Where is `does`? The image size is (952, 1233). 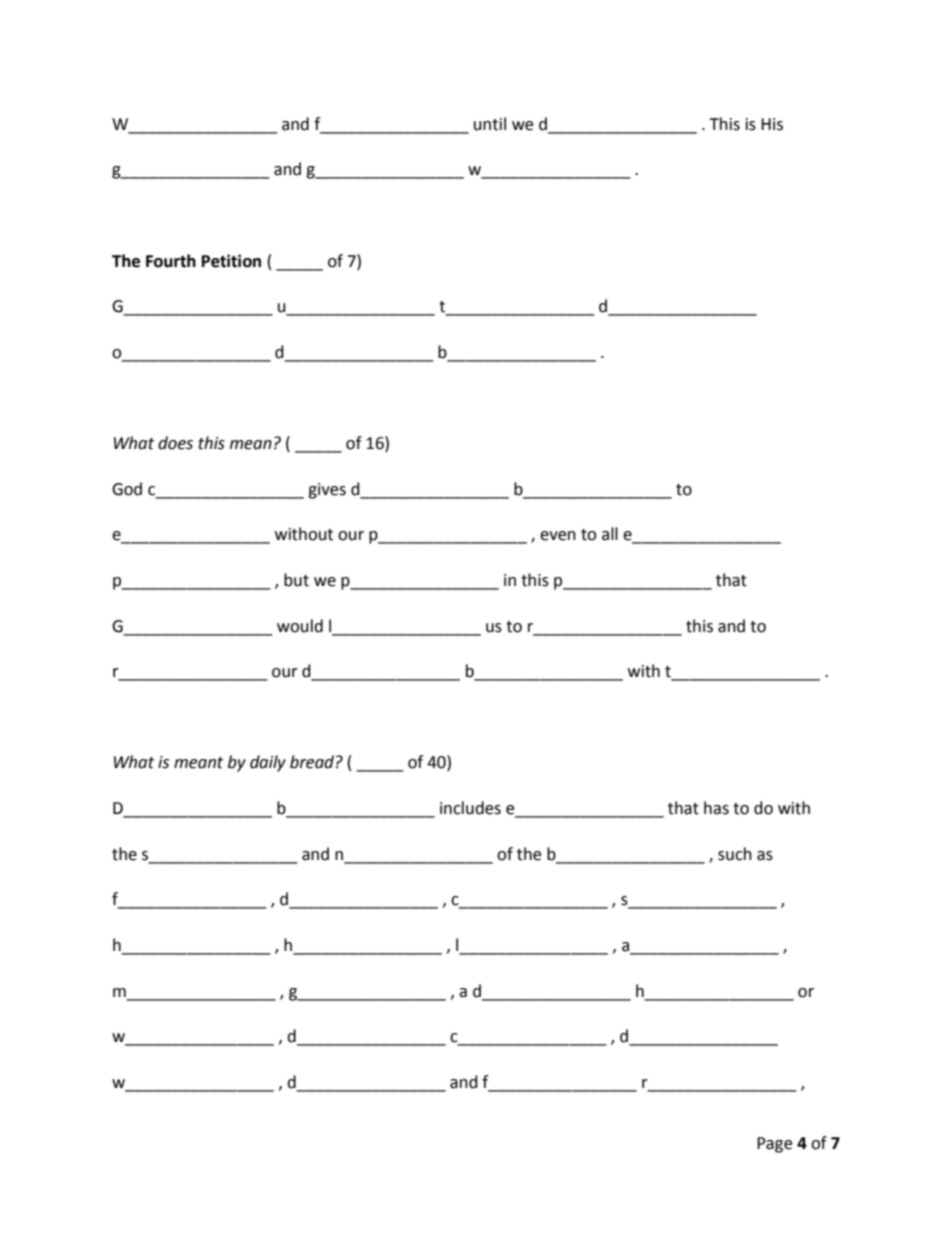 does is located at coordinates (175, 443).
